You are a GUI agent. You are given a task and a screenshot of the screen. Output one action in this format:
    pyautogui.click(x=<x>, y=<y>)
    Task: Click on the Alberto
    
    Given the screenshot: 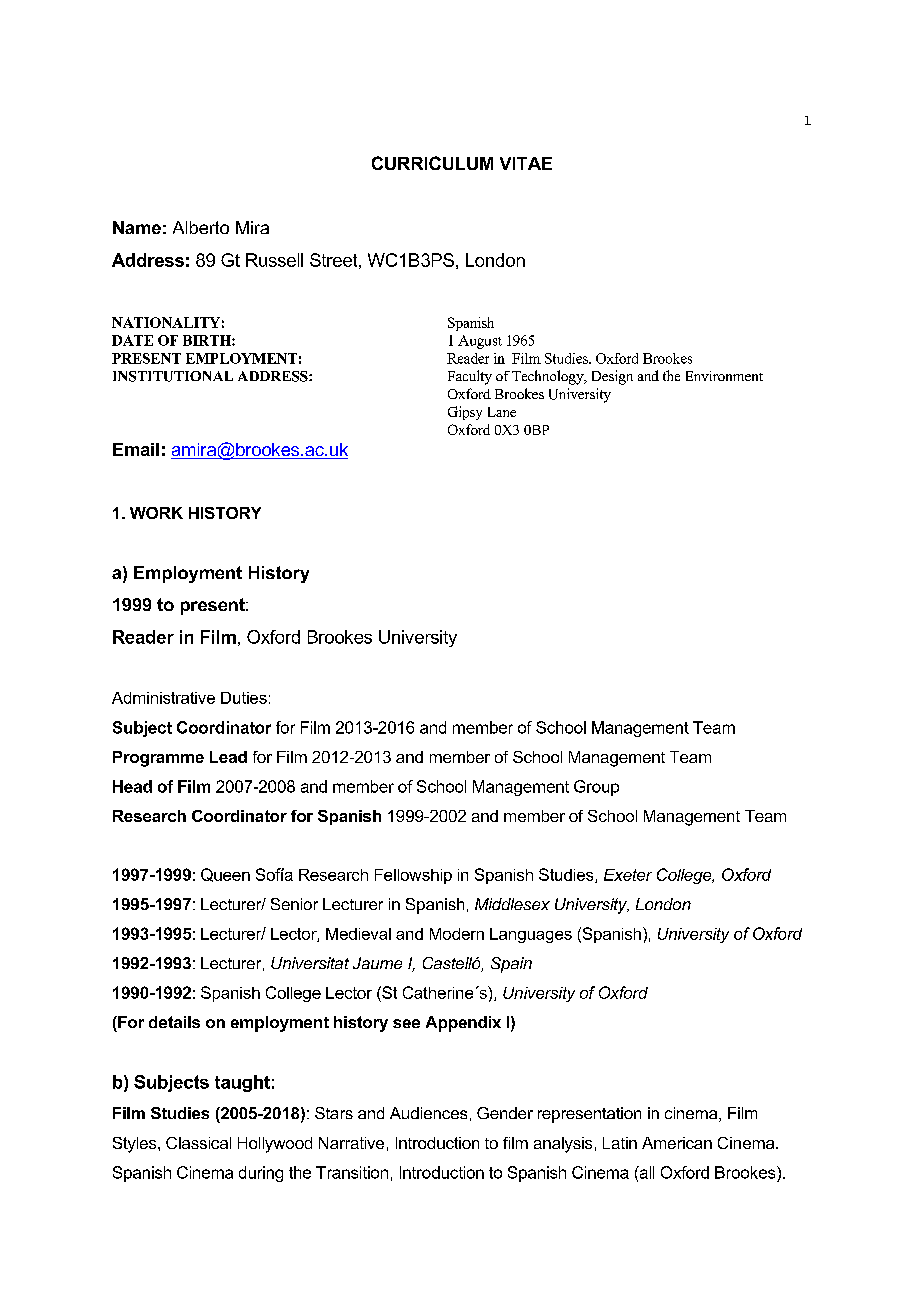 What is the action you would take?
    pyautogui.click(x=201, y=227)
